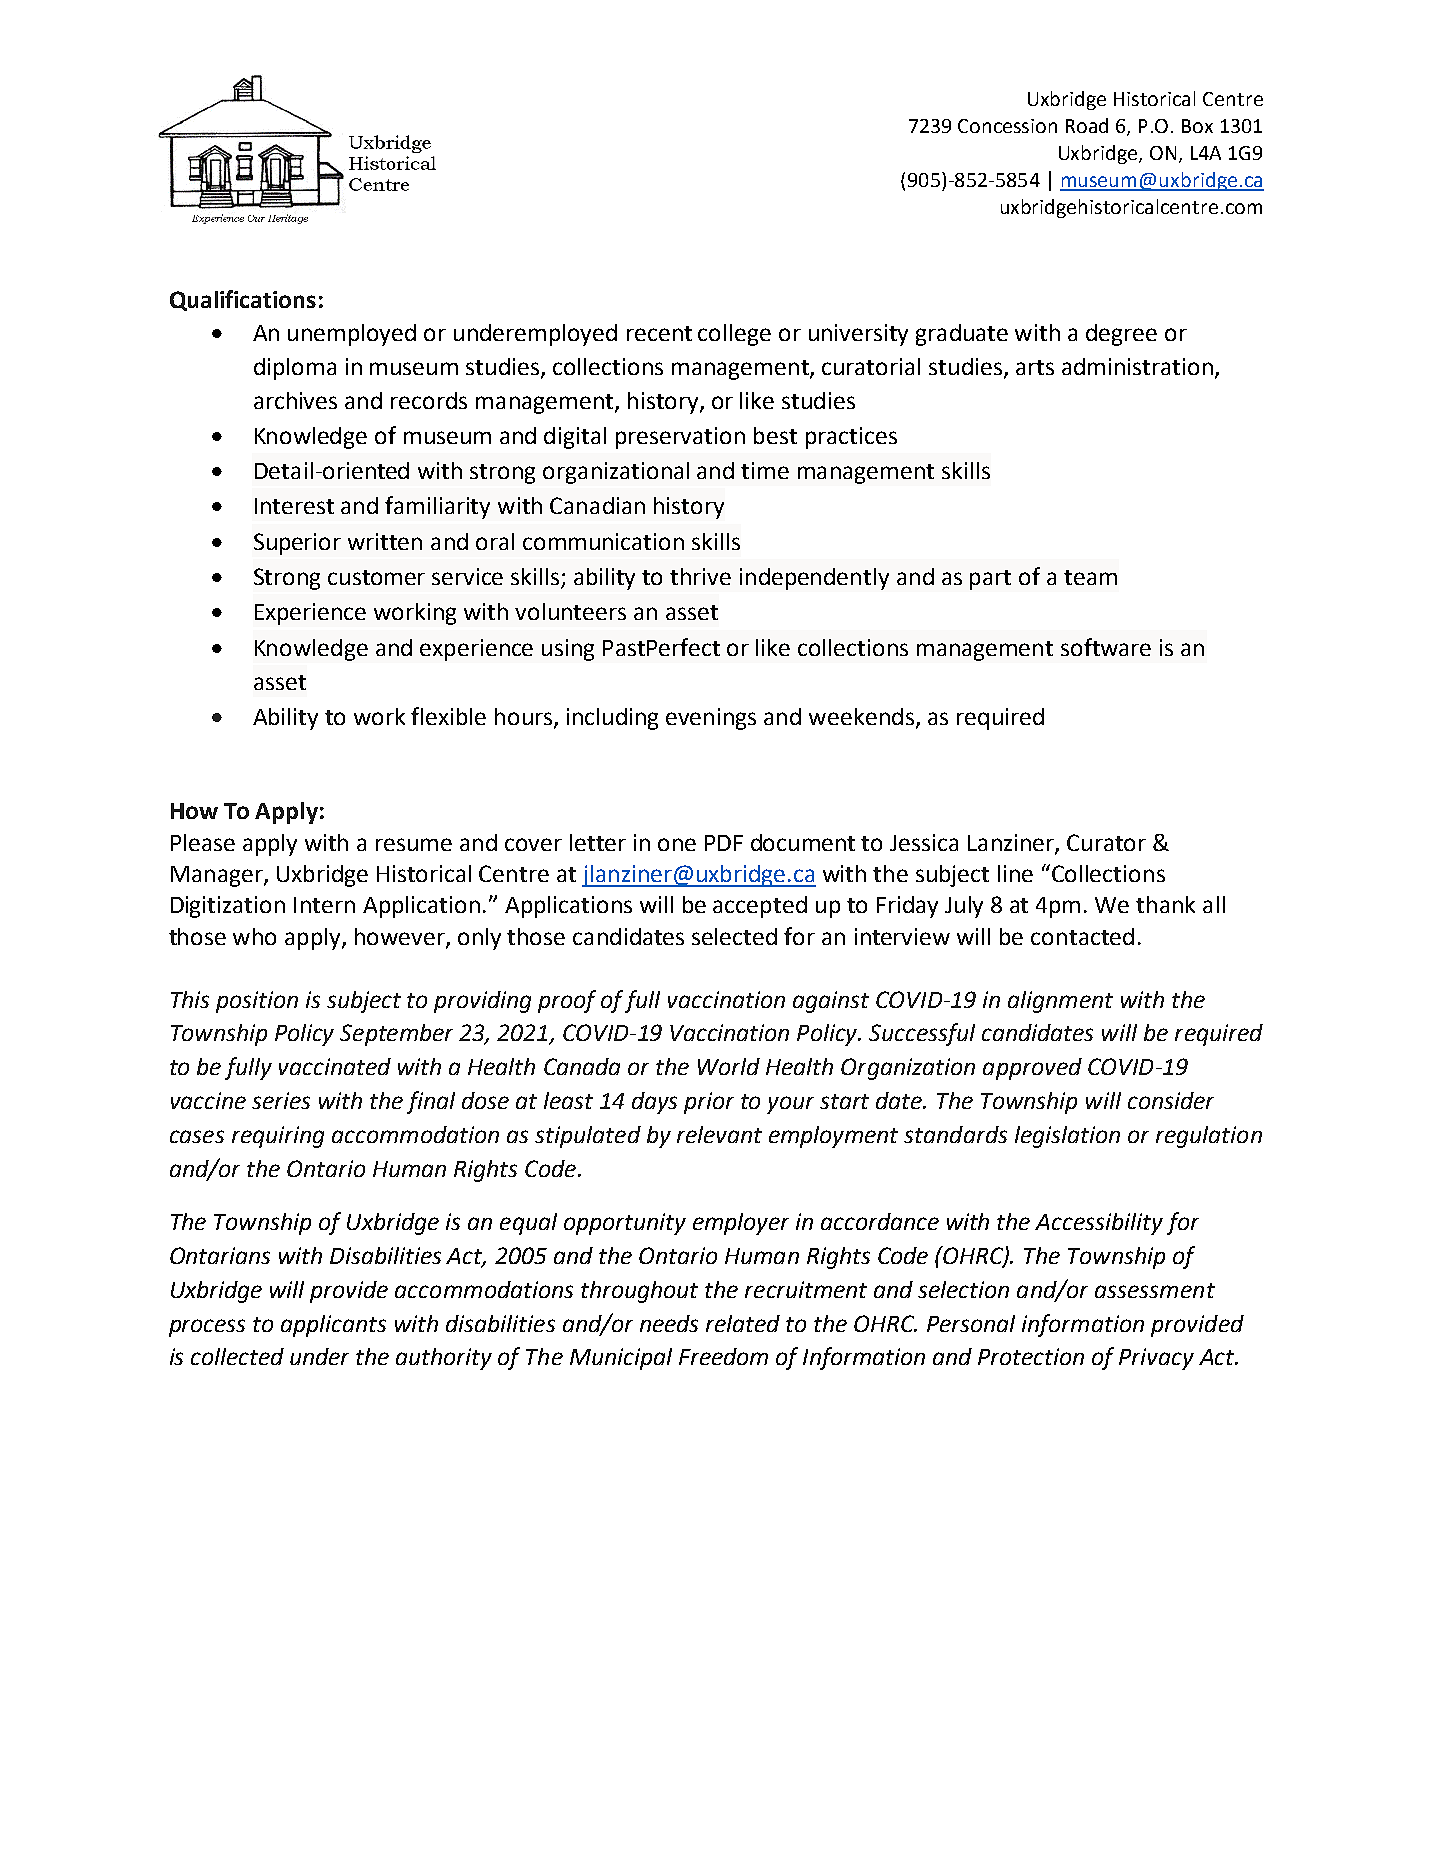  Describe the element at coordinates (1090, 577) in the page. I see `team` at that location.
